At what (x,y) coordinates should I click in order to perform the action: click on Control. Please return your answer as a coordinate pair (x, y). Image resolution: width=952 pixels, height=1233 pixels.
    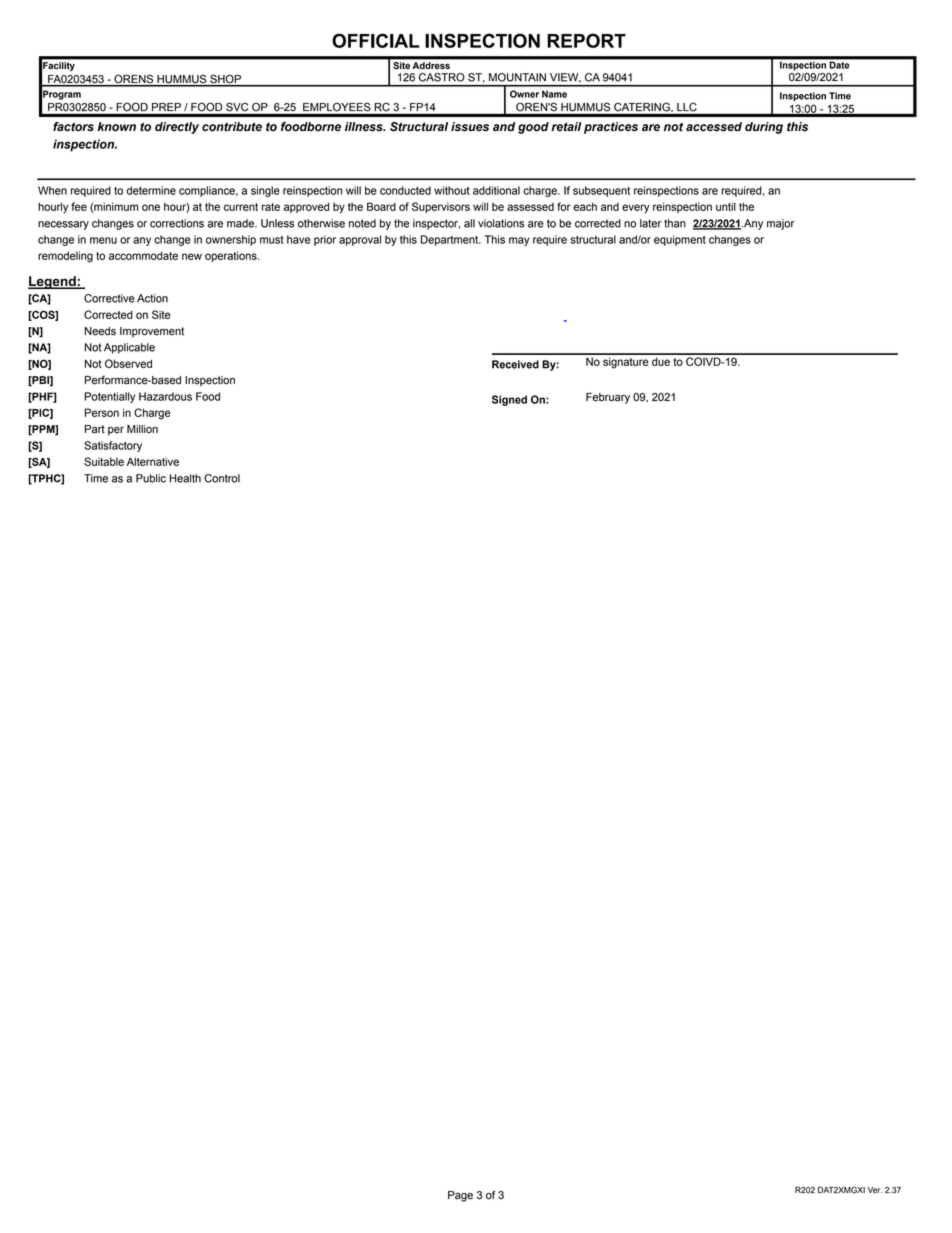
    Looking at the image, I should click on (222, 478).
